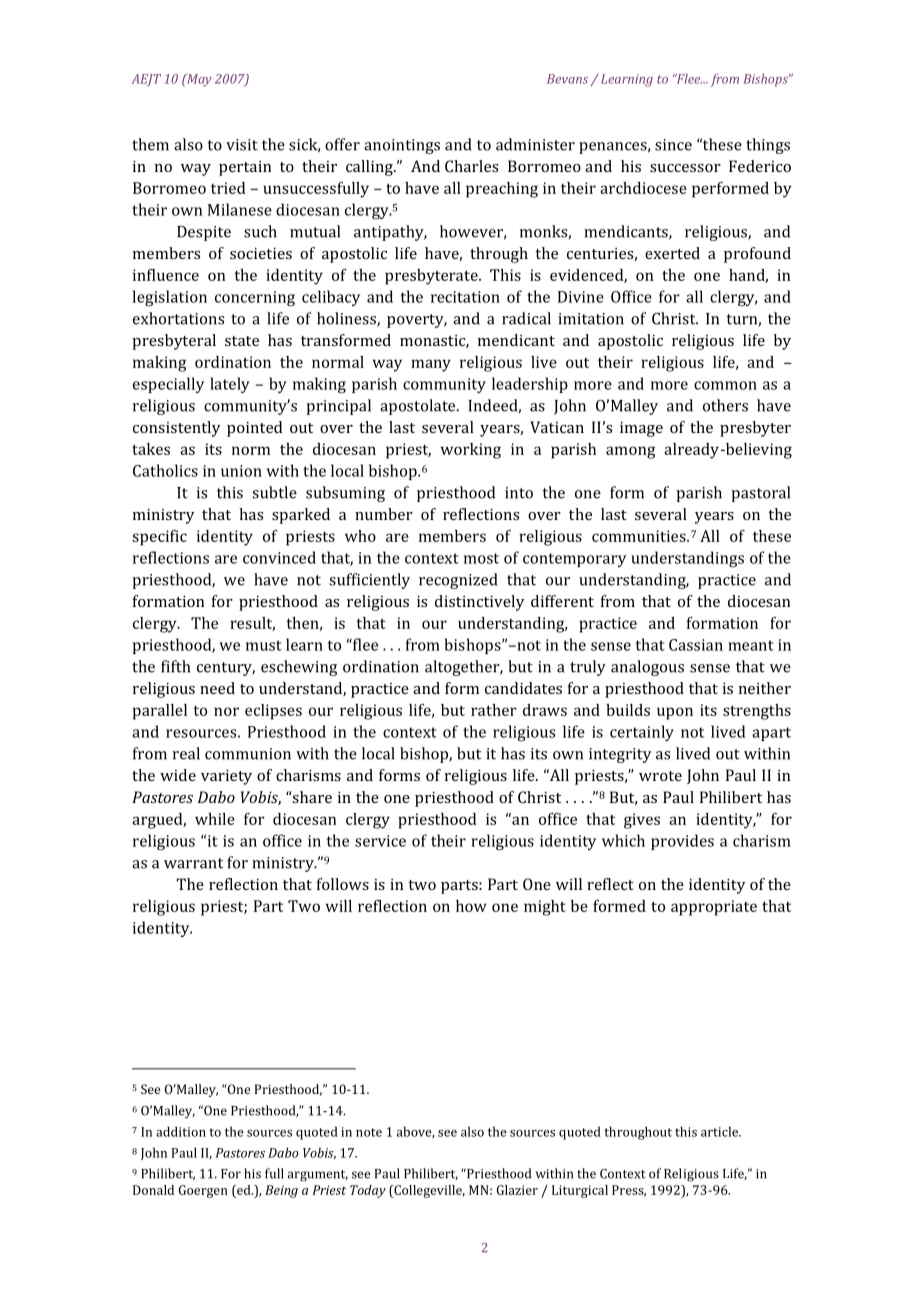 The height and width of the screenshot is (1308, 924). I want to click on appropriate, so click(714, 908).
